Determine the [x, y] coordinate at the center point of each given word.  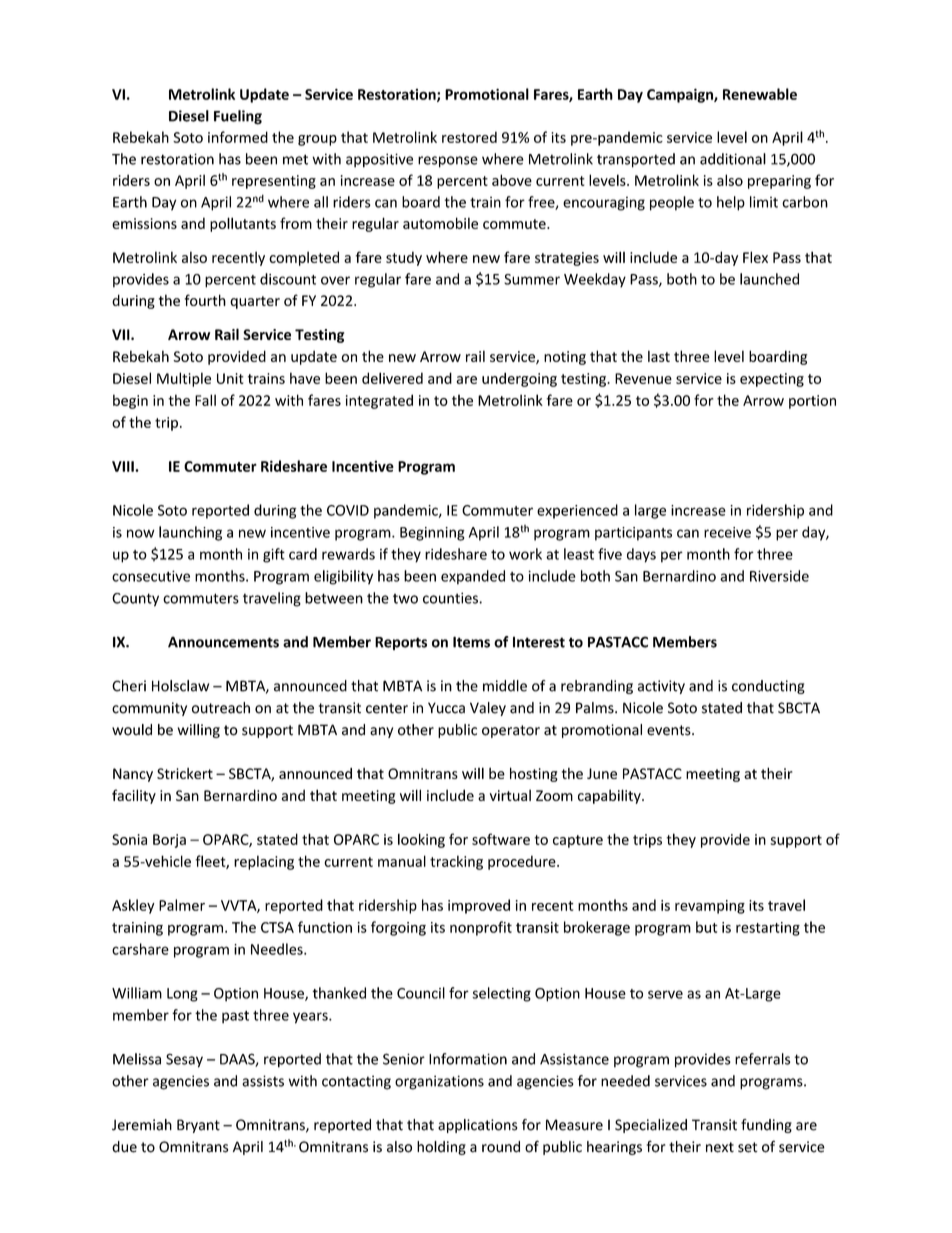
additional [733, 159]
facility [134, 796]
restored [469, 137]
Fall [205, 400]
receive [727, 532]
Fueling [238, 117]
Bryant [198, 1126]
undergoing [519, 379]
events [670, 730]
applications [478, 1126]
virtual [510, 795]
